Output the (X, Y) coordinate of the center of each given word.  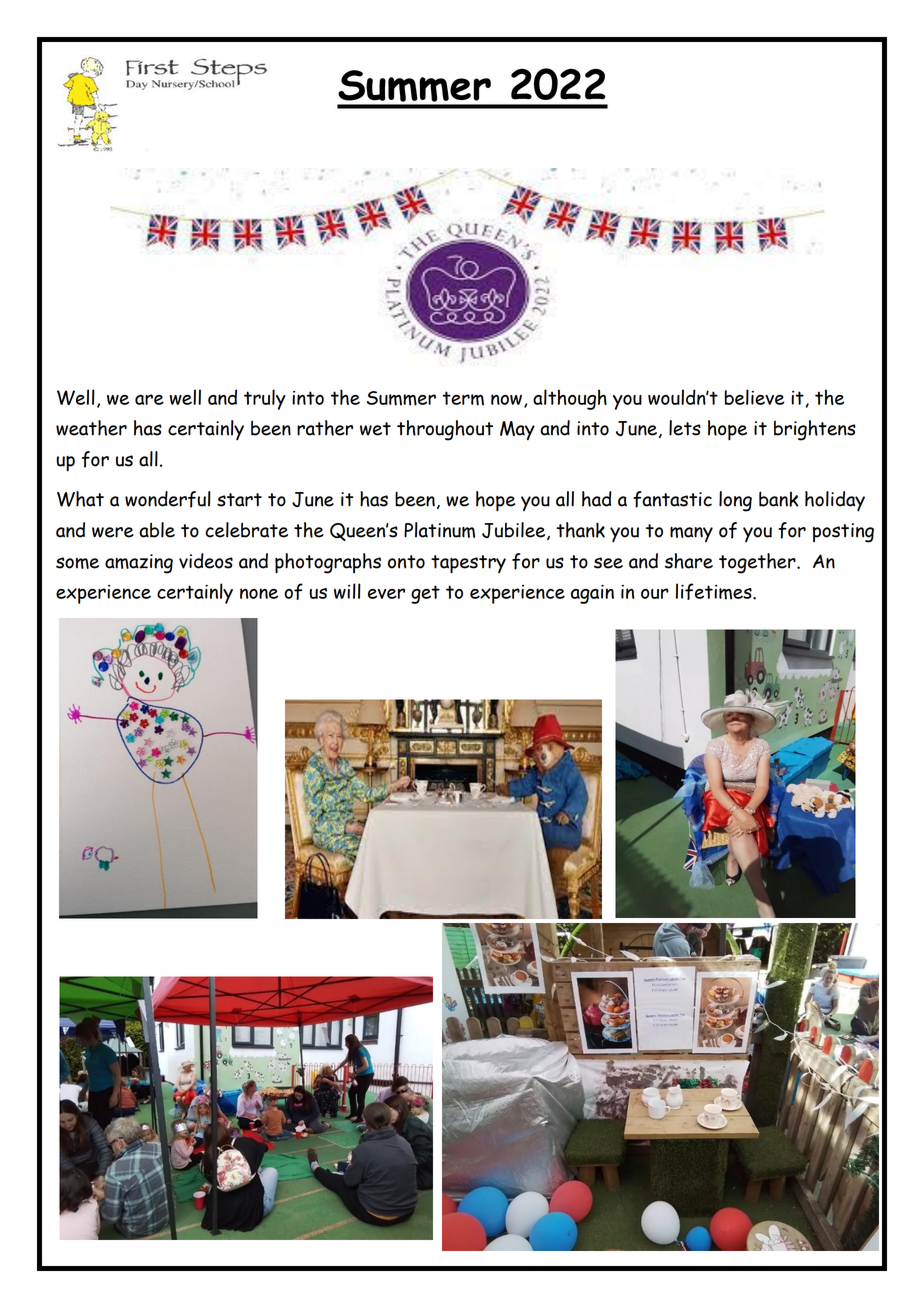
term (463, 398)
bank (778, 499)
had (597, 499)
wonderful (168, 499)
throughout (445, 430)
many (691, 534)
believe (754, 397)
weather (91, 428)
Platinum (439, 530)
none (259, 593)
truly (265, 399)
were (113, 532)
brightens (815, 430)
